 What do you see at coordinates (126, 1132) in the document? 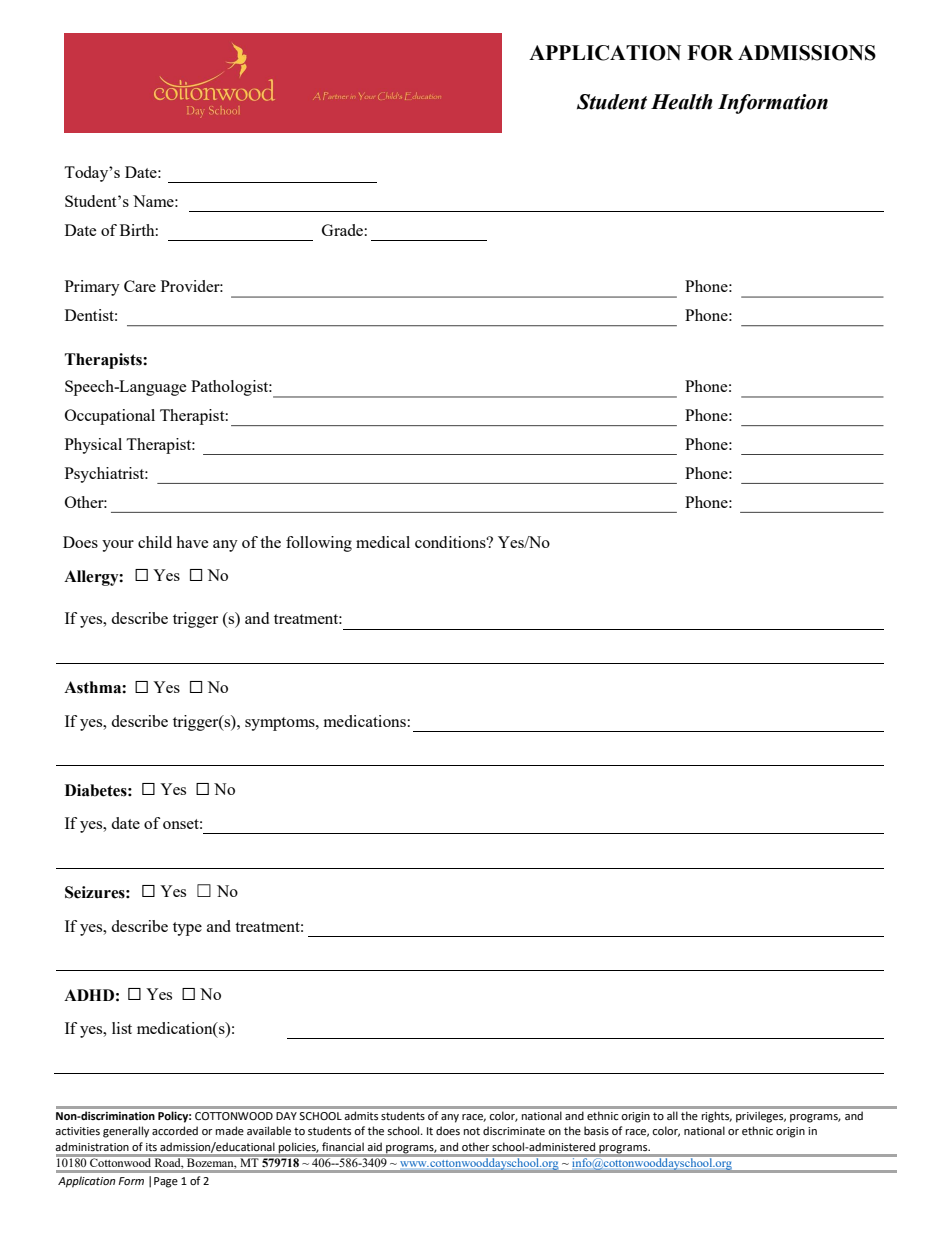
I see `generally` at bounding box center [126, 1132].
